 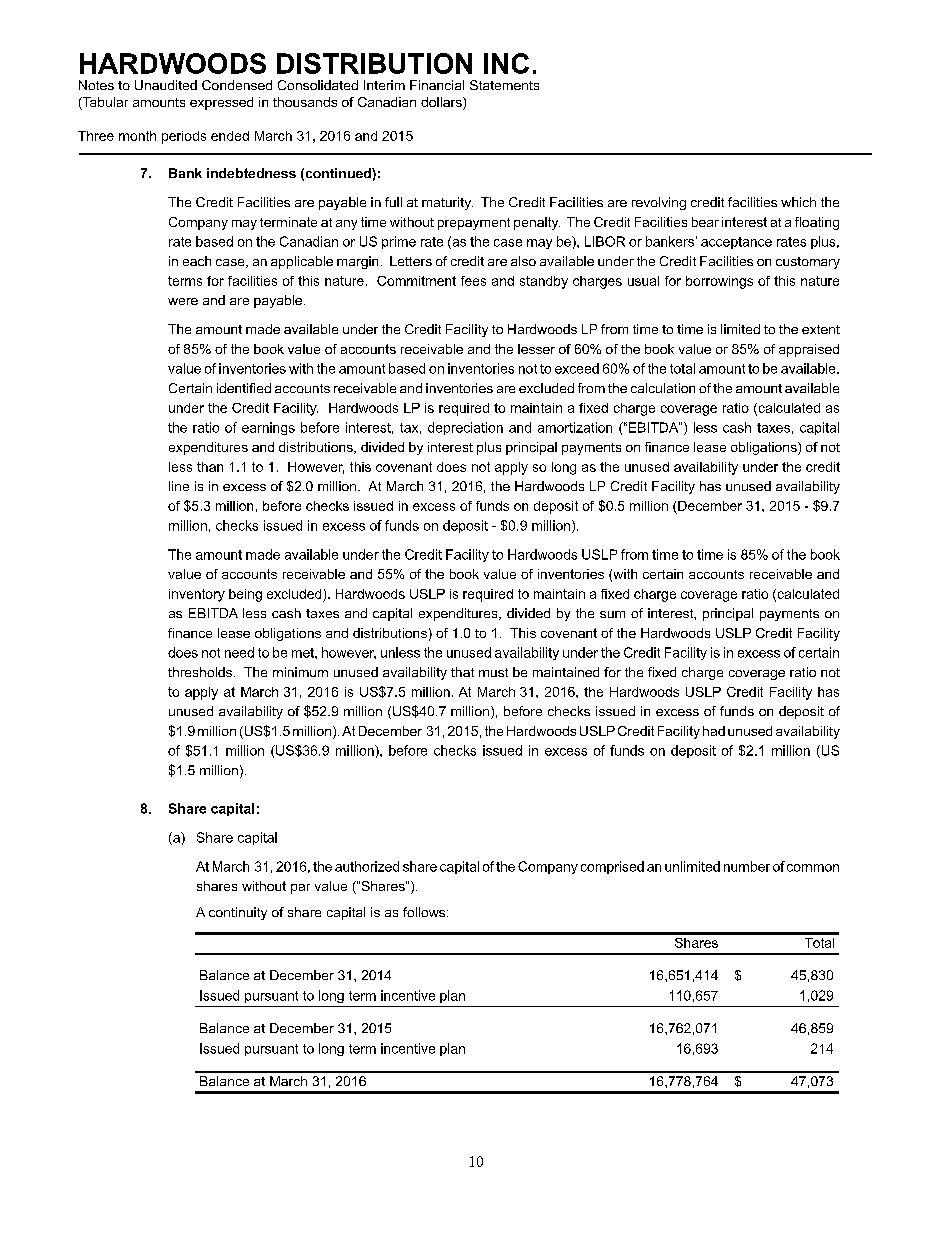 I want to click on expressed, so click(x=221, y=103).
